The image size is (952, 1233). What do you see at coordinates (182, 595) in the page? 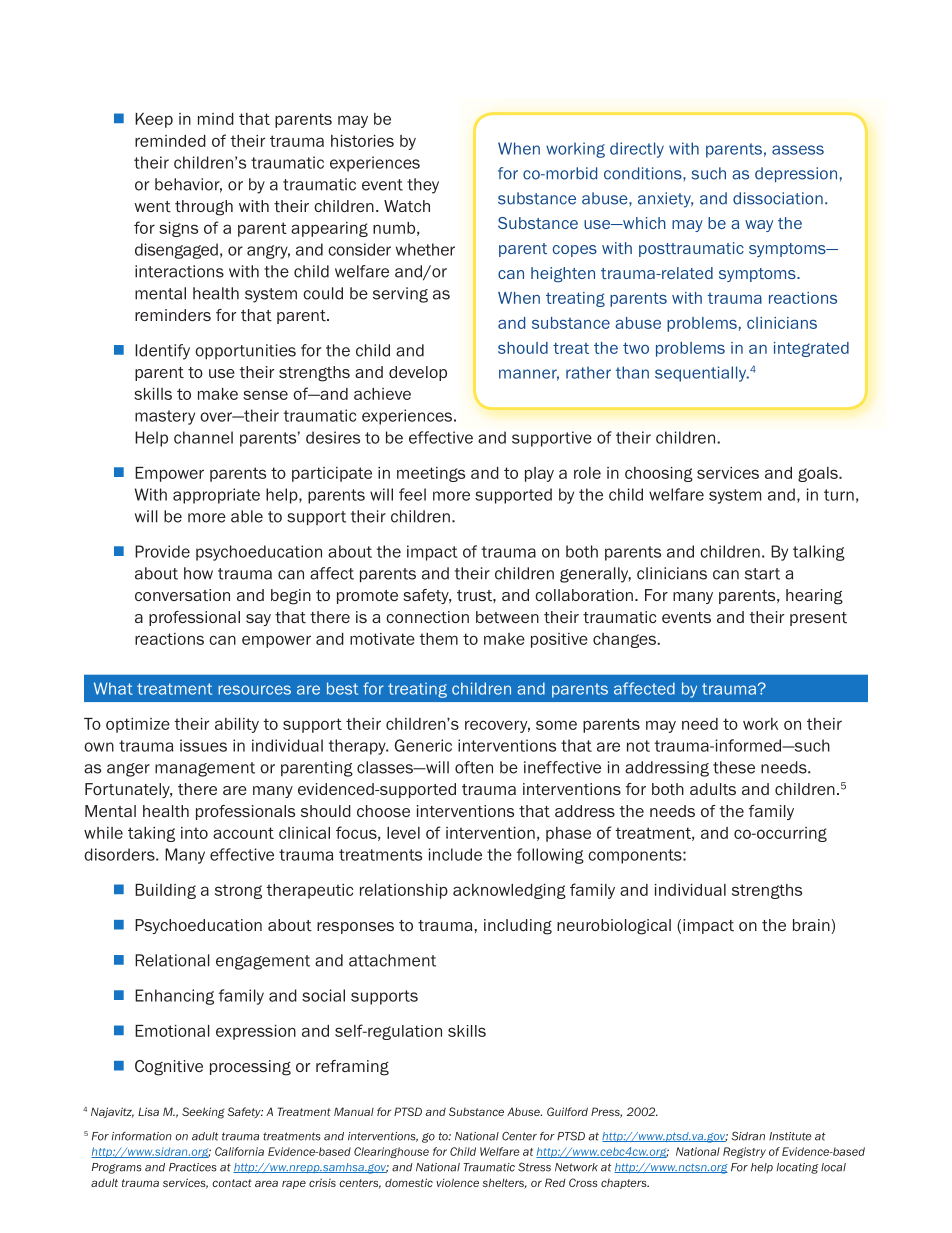
I see `conversation` at bounding box center [182, 595].
